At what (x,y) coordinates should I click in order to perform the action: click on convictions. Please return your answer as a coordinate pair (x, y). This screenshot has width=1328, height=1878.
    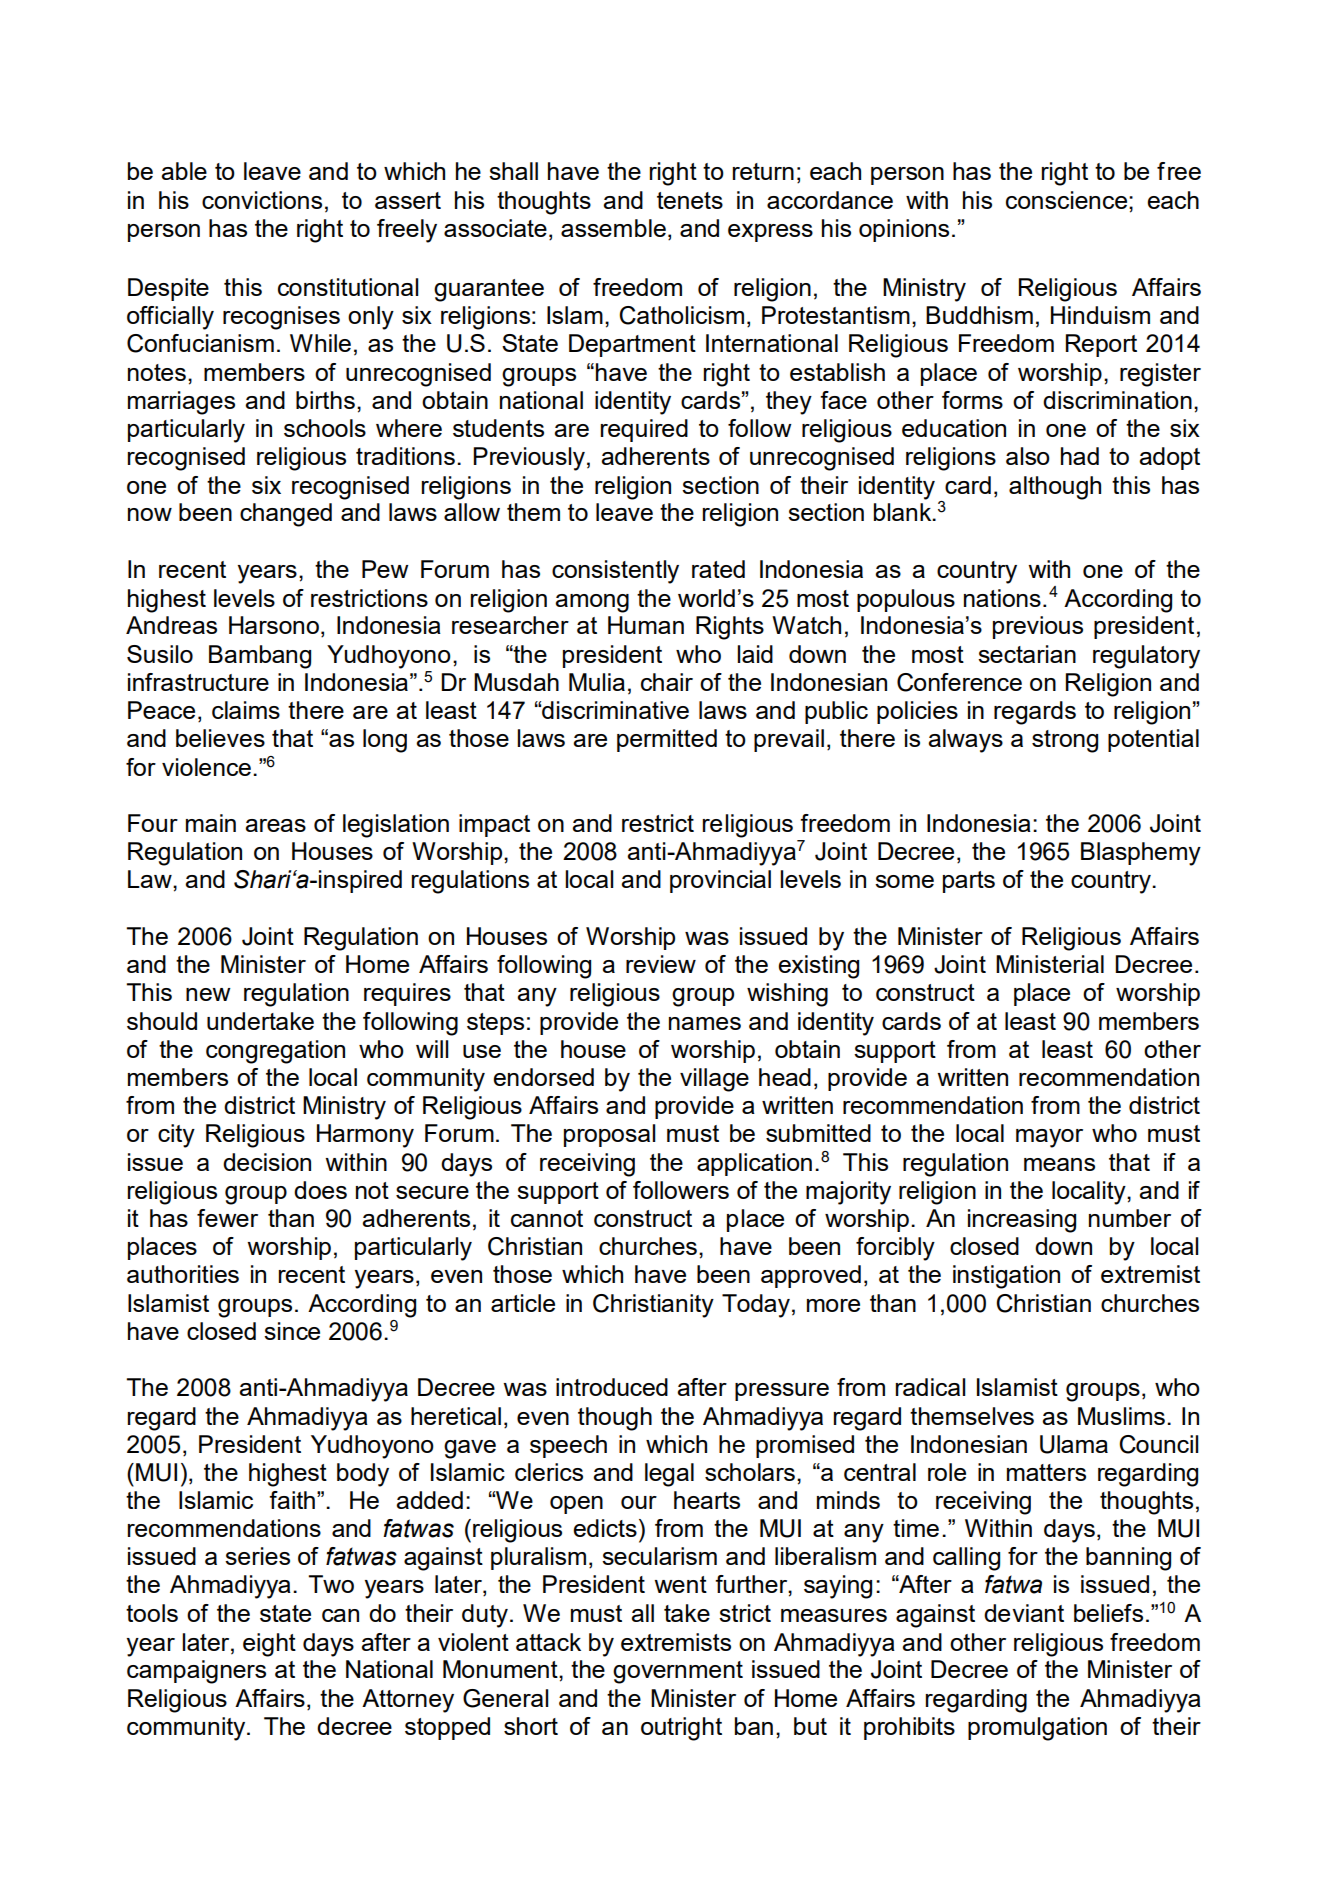
    Looking at the image, I should click on (262, 200).
